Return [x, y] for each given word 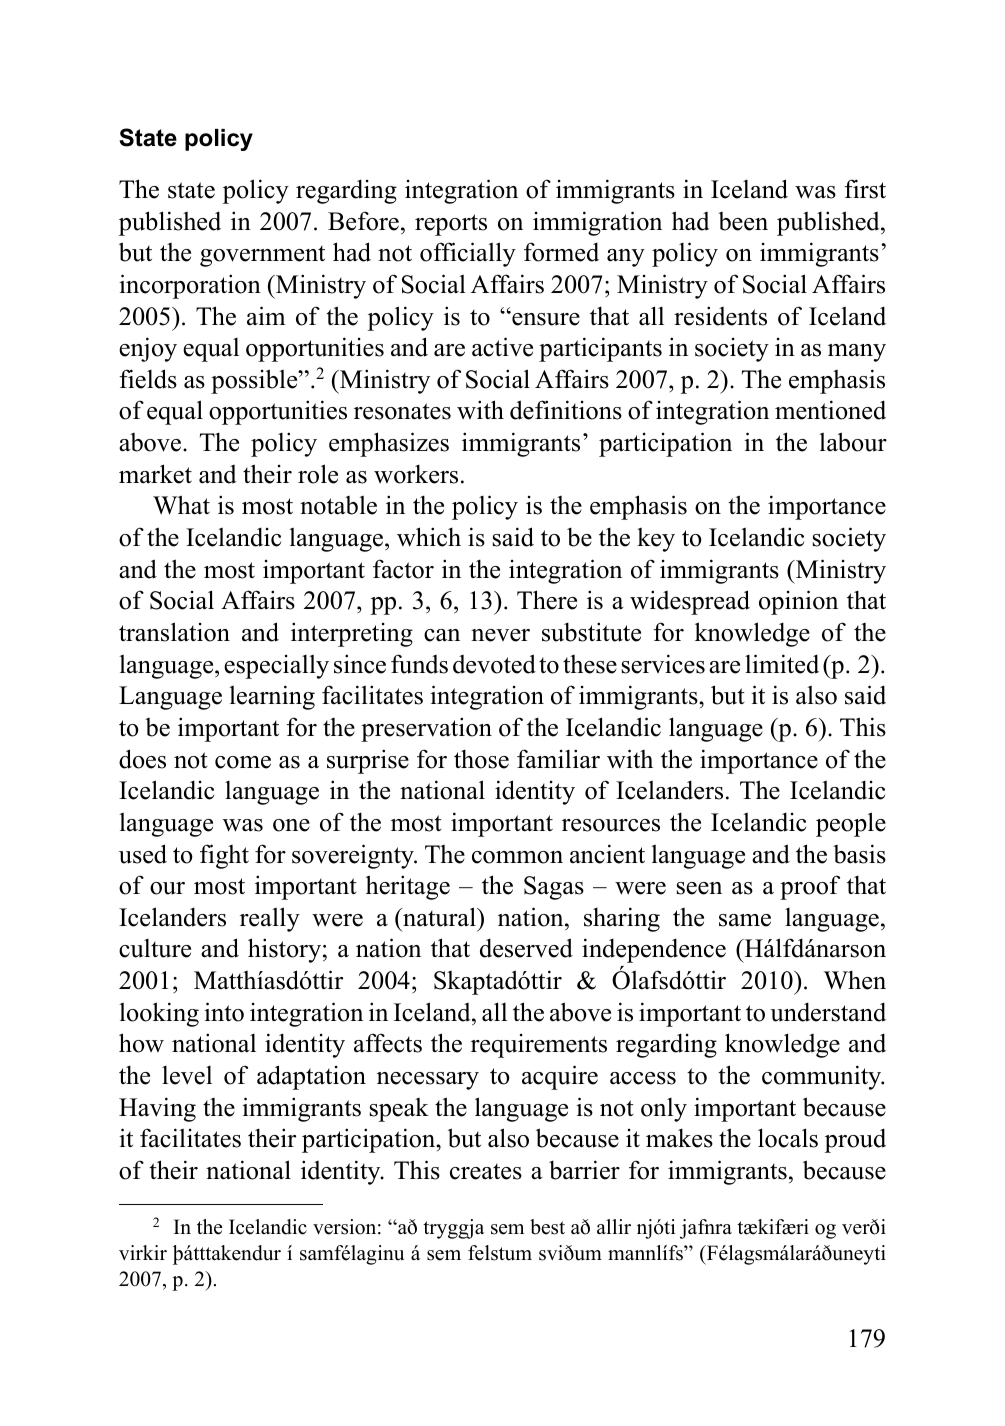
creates [486, 1171]
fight [224, 856]
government [262, 256]
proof [810, 887]
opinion [798, 602]
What [181, 505]
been [743, 221]
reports [451, 225]
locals [788, 1138]
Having [157, 1109]
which [429, 537]
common [517, 857]
